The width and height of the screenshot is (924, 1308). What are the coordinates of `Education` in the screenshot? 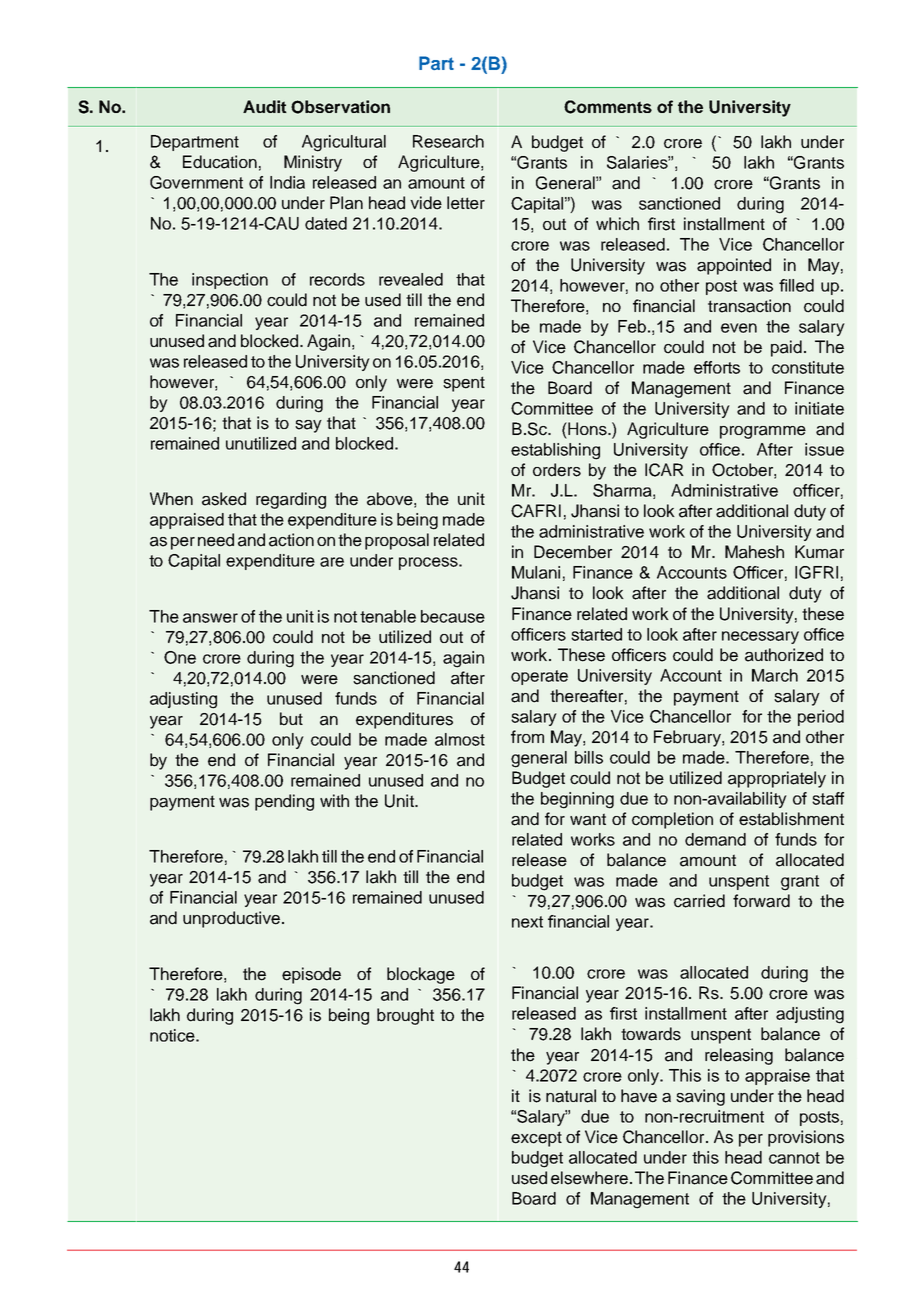 It's located at (220, 162).
